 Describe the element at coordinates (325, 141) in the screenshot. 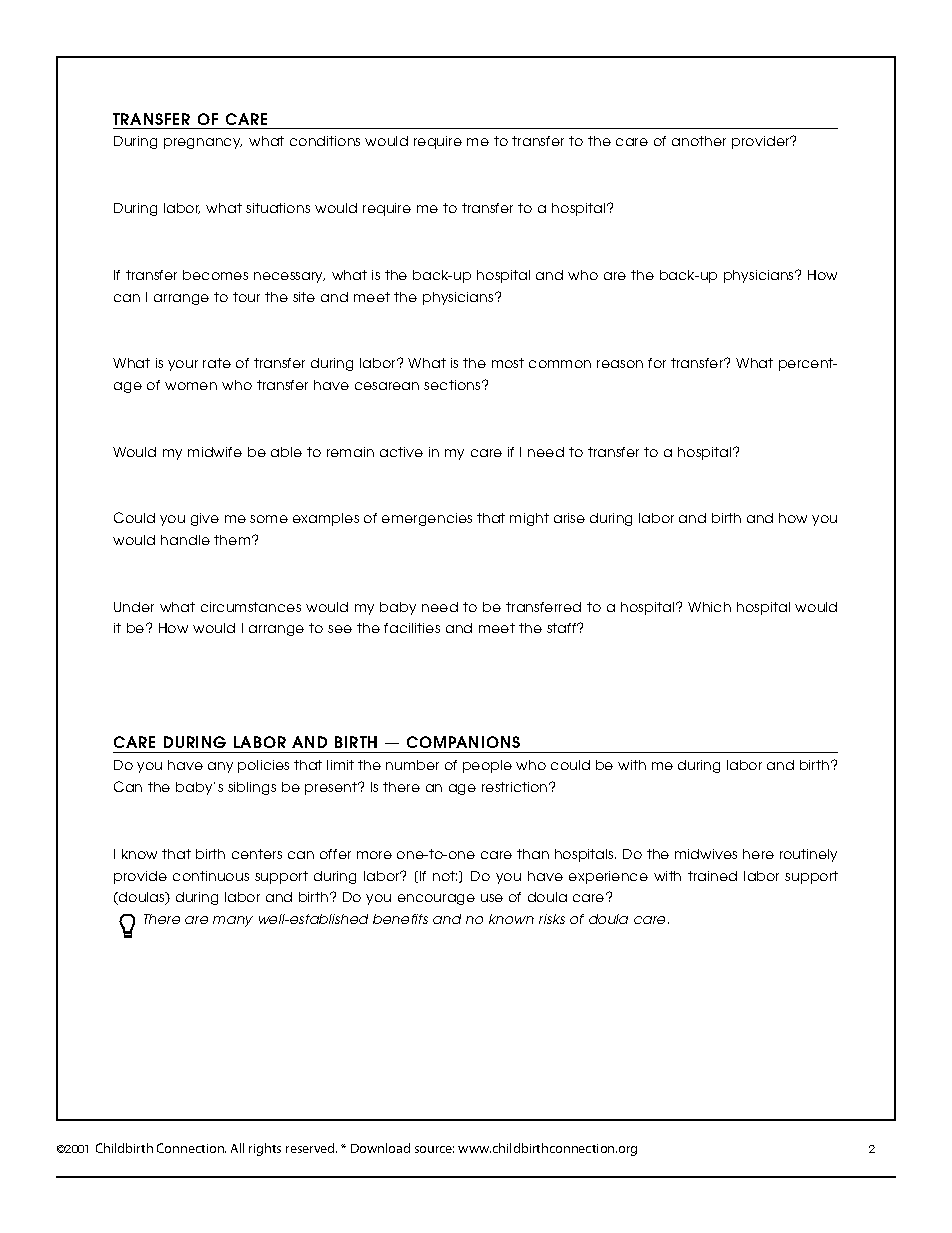

I see `conditions` at that location.
